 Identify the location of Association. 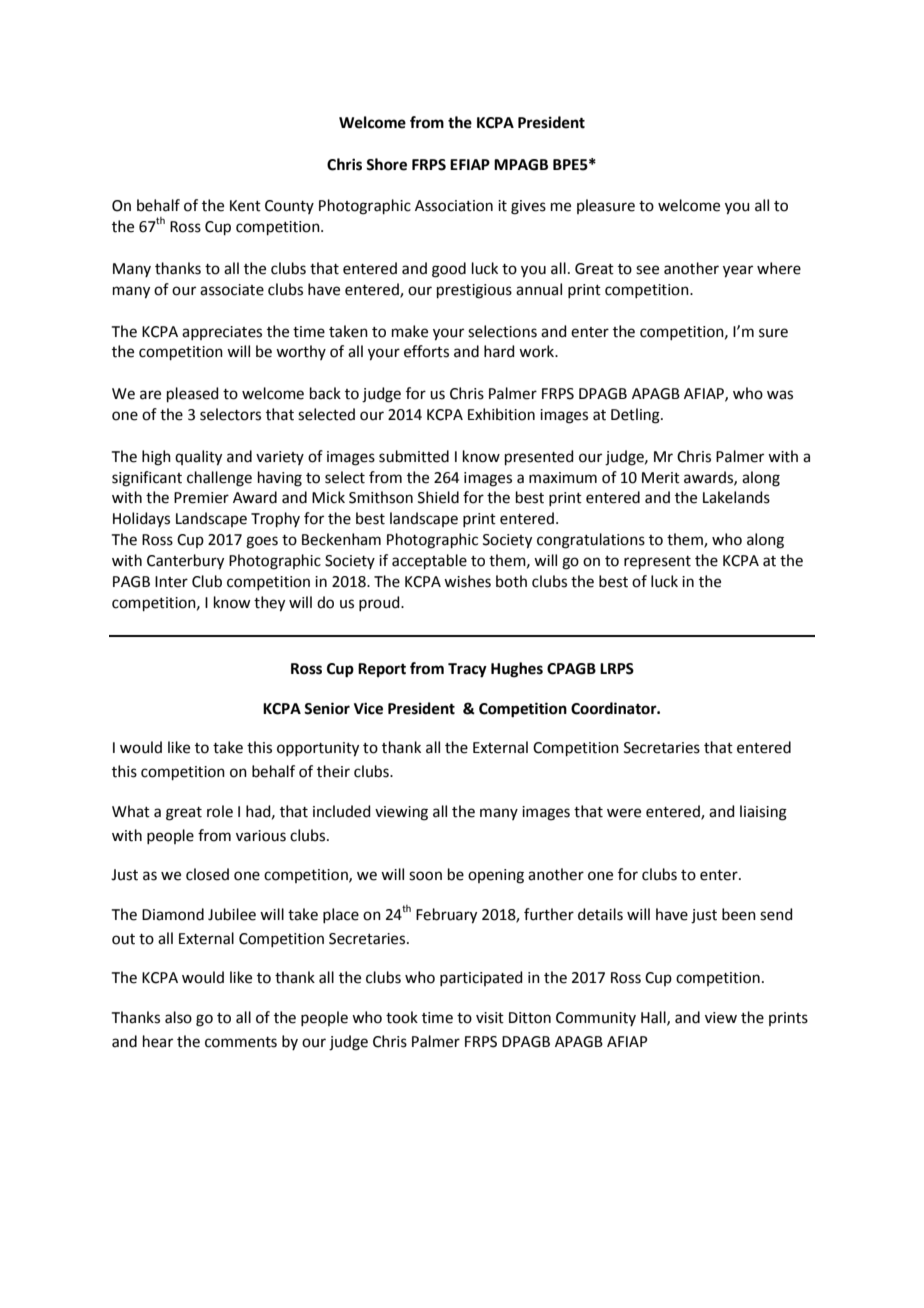
(454, 206).
